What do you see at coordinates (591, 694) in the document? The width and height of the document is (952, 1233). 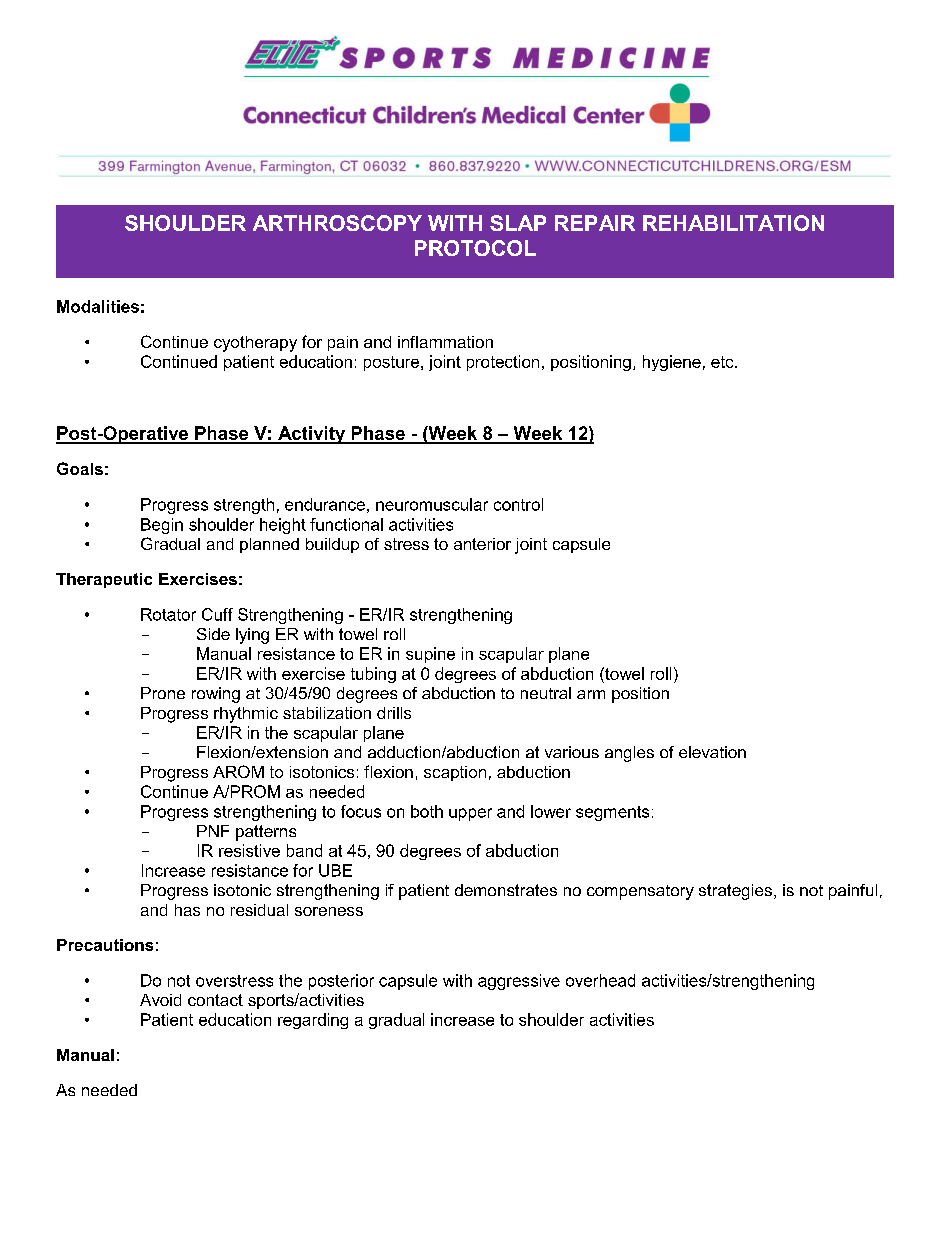 I see `arm` at bounding box center [591, 694].
